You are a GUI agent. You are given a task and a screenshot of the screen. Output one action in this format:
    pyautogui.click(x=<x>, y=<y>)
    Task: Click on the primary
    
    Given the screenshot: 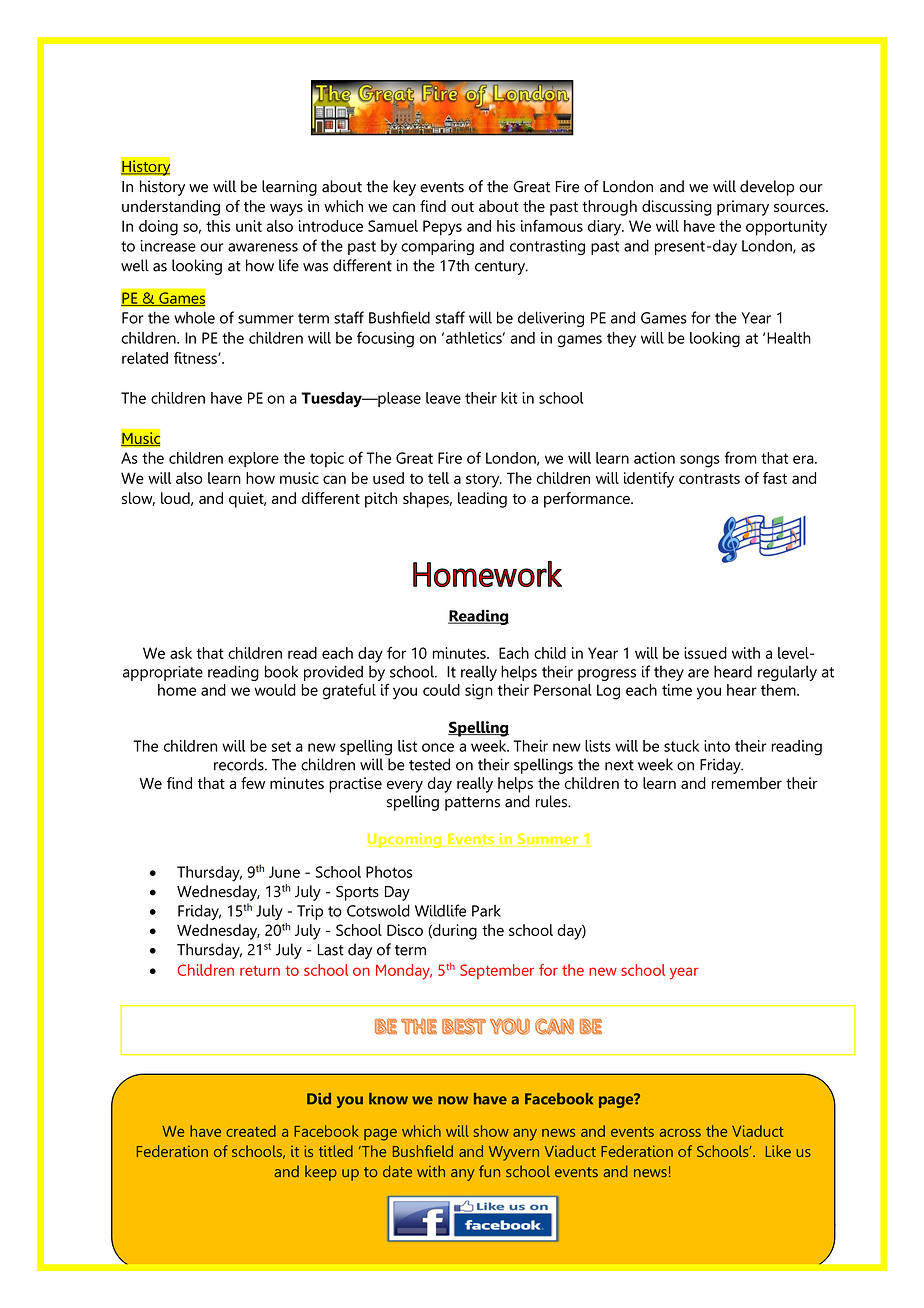 What is the action you would take?
    pyautogui.click(x=743, y=208)
